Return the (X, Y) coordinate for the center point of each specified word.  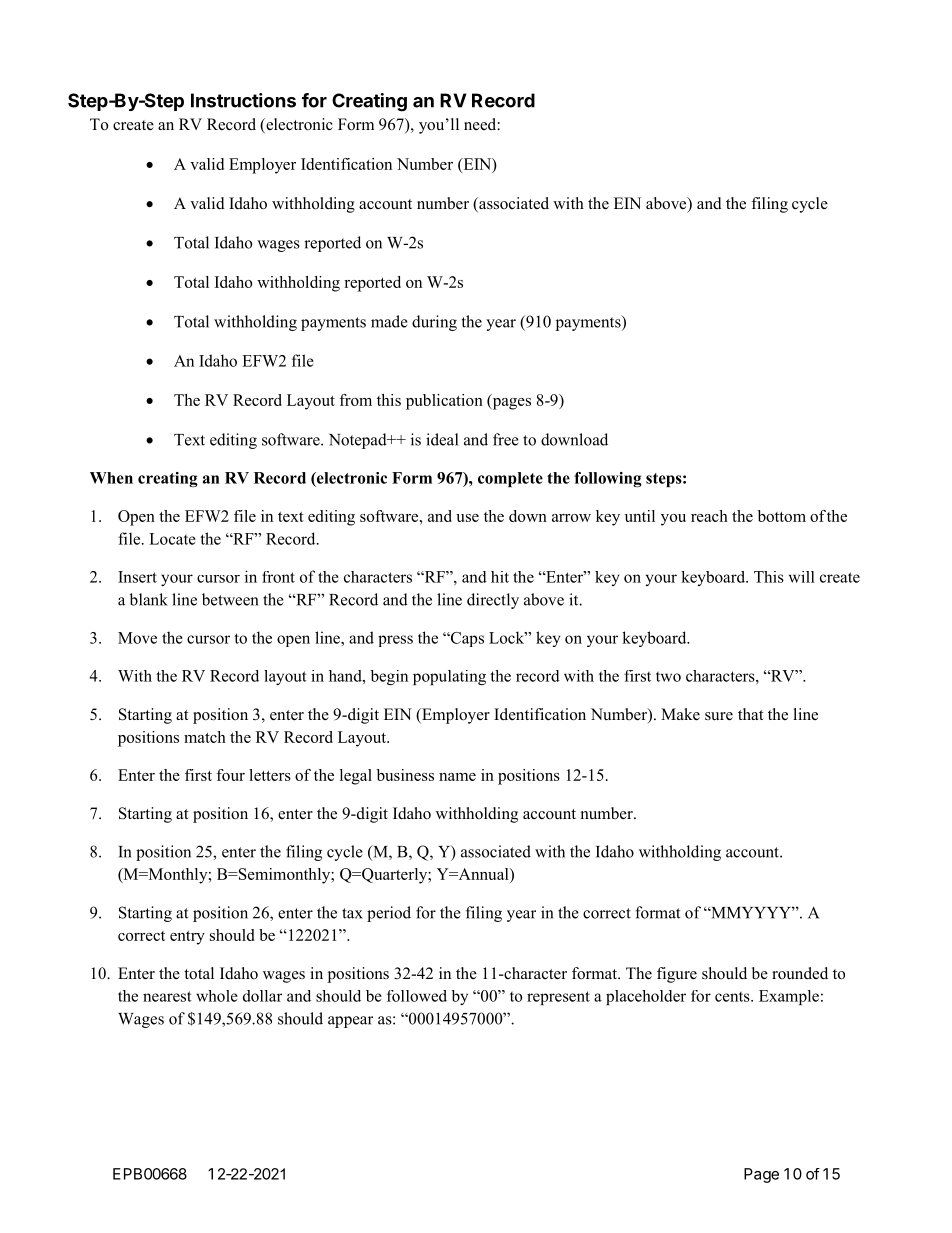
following (608, 479)
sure (719, 716)
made (389, 321)
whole (217, 996)
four (230, 775)
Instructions (243, 100)
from (355, 400)
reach (709, 516)
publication (444, 402)
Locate (172, 539)
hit (500, 577)
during (434, 323)
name (457, 777)
